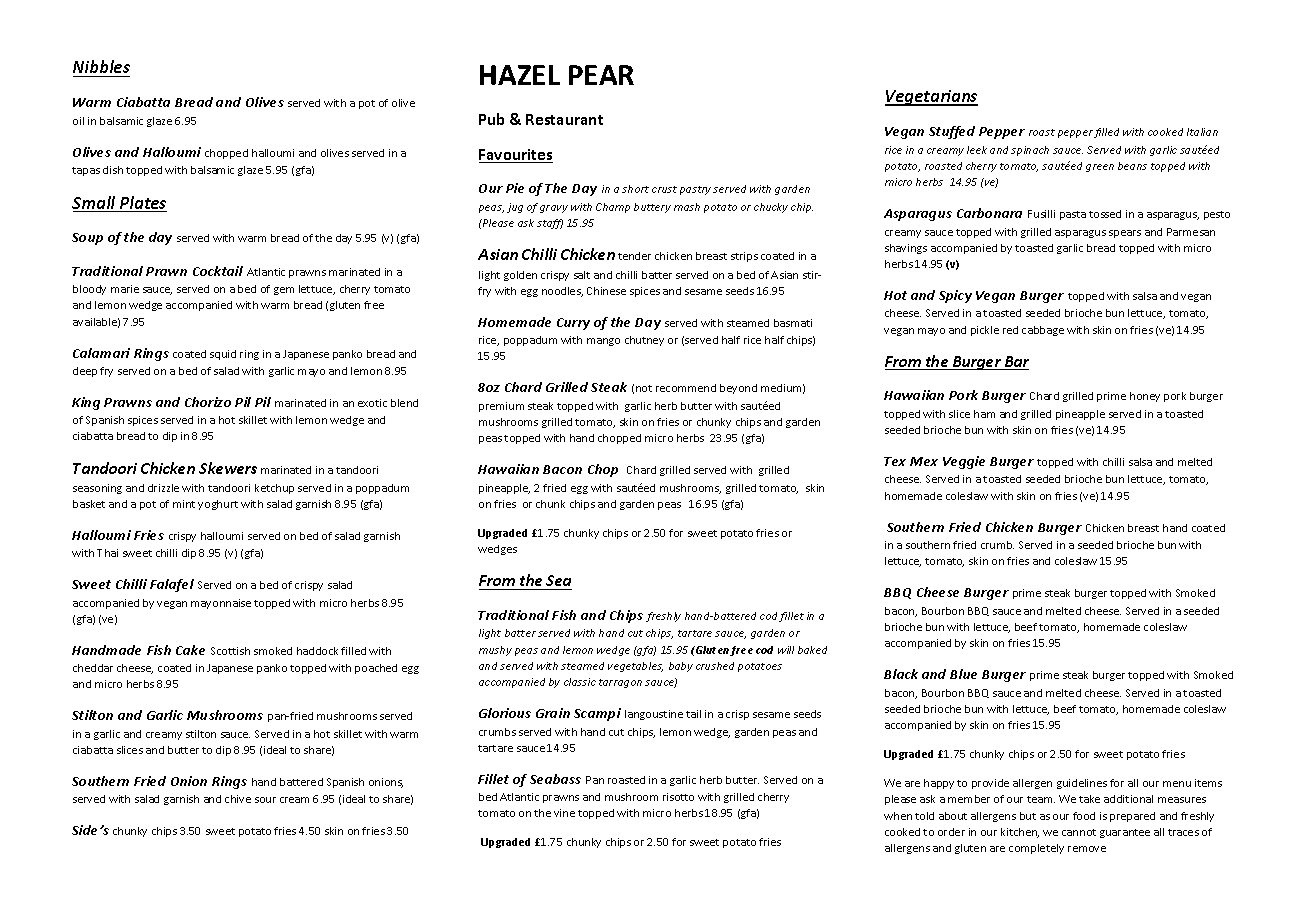 The width and height of the page is (1308, 924). I want to click on chive, so click(238, 799).
